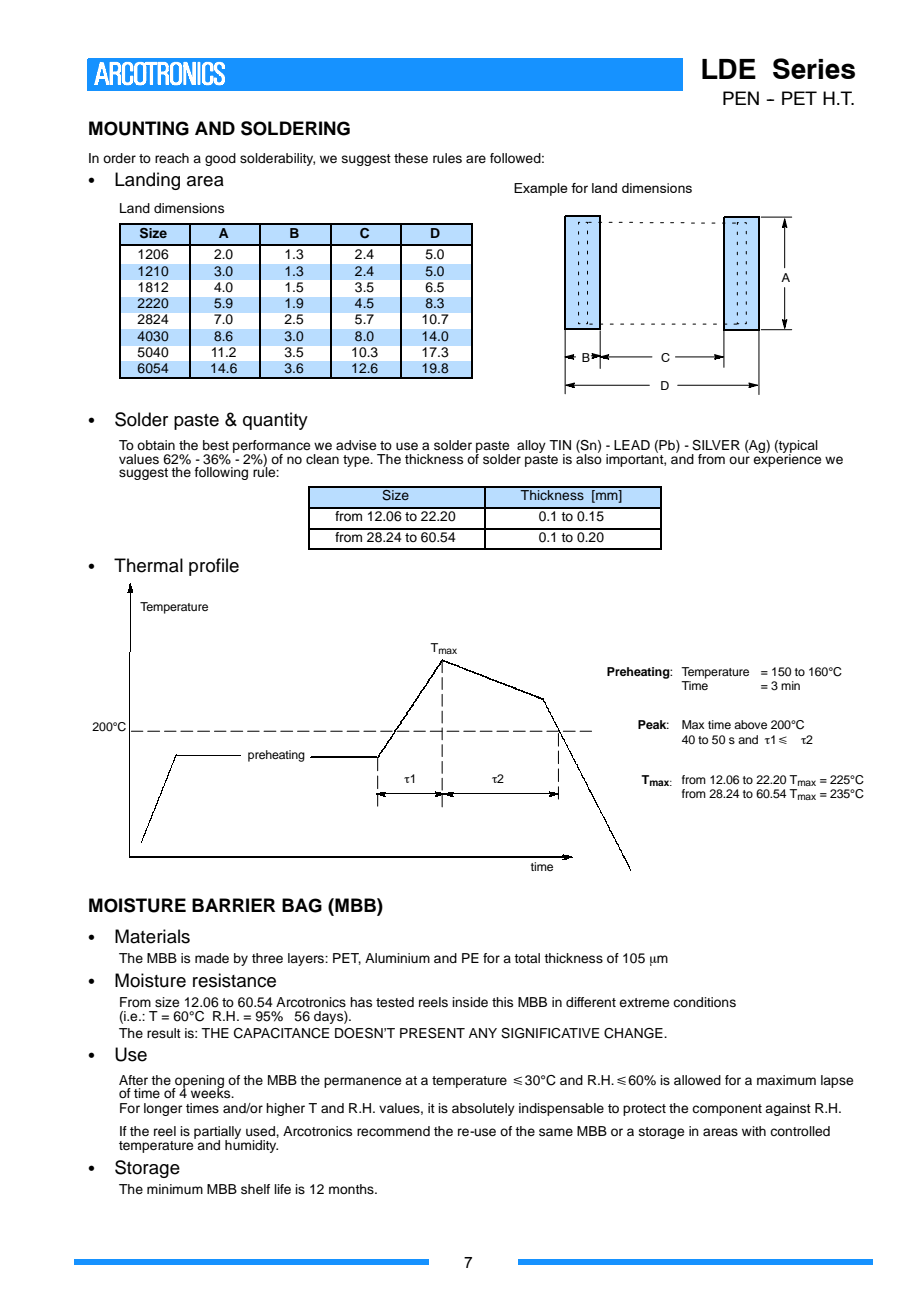 This page has width=924, height=1308. What do you see at coordinates (653, 724) in the page?
I see `Peak` at bounding box center [653, 724].
